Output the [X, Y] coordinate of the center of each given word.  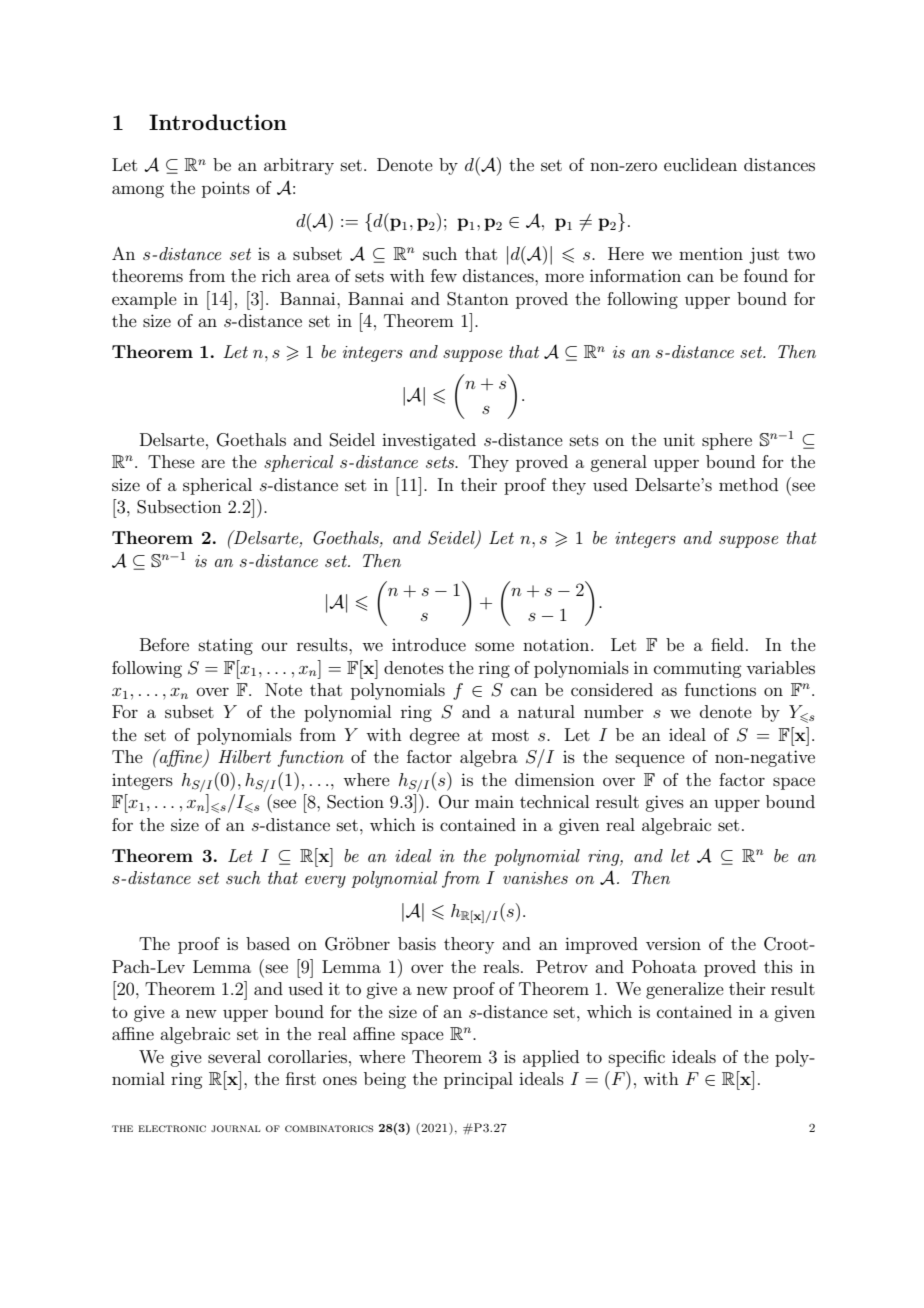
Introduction [218, 122]
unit [679, 439]
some [494, 646]
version [673, 943]
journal [235, 1128]
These [171, 461]
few [444, 275]
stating [226, 647]
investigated [429, 441]
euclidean [700, 164]
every [325, 882]
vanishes [535, 877]
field [727, 644]
